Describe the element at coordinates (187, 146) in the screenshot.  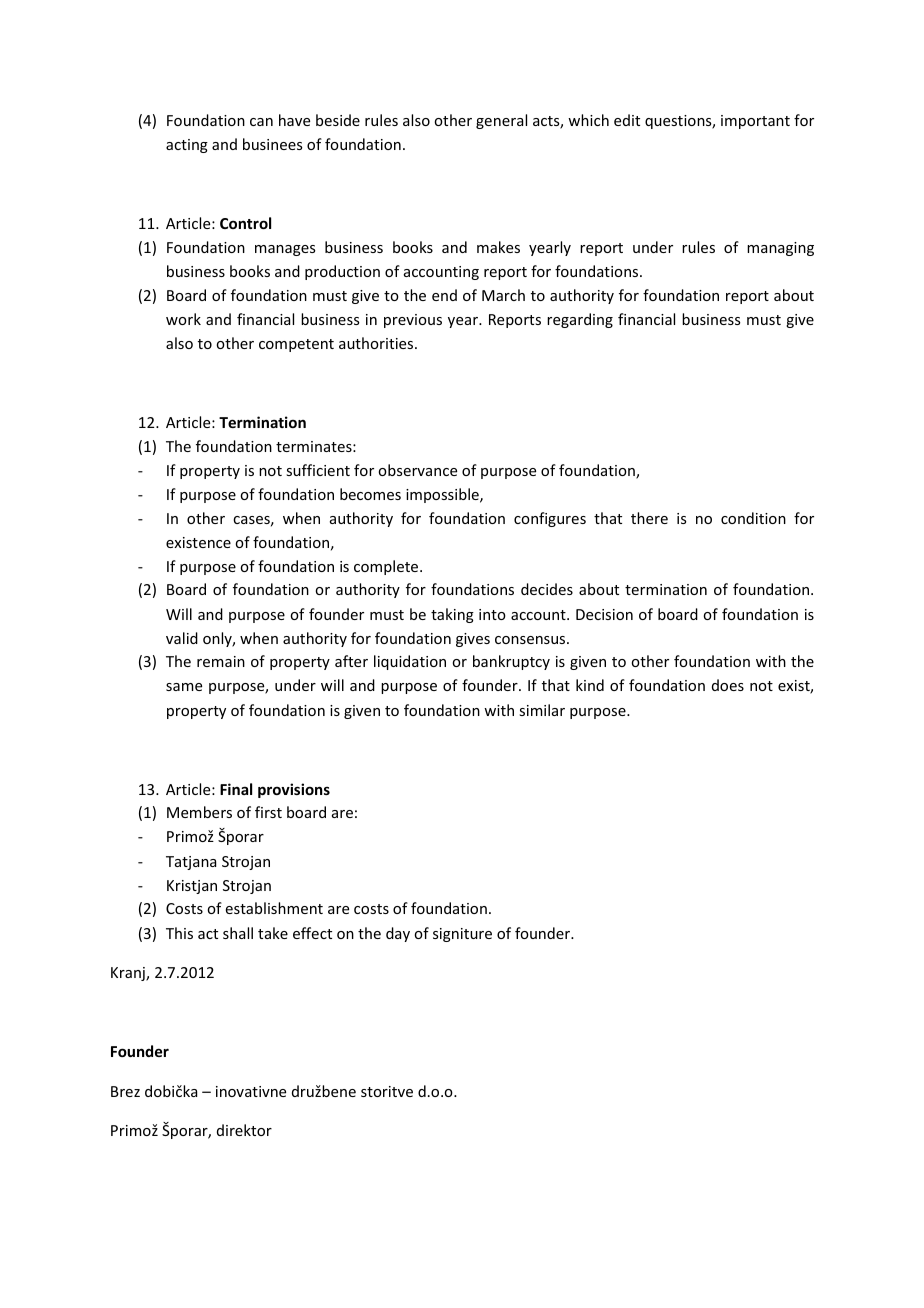
I see `acting` at that location.
